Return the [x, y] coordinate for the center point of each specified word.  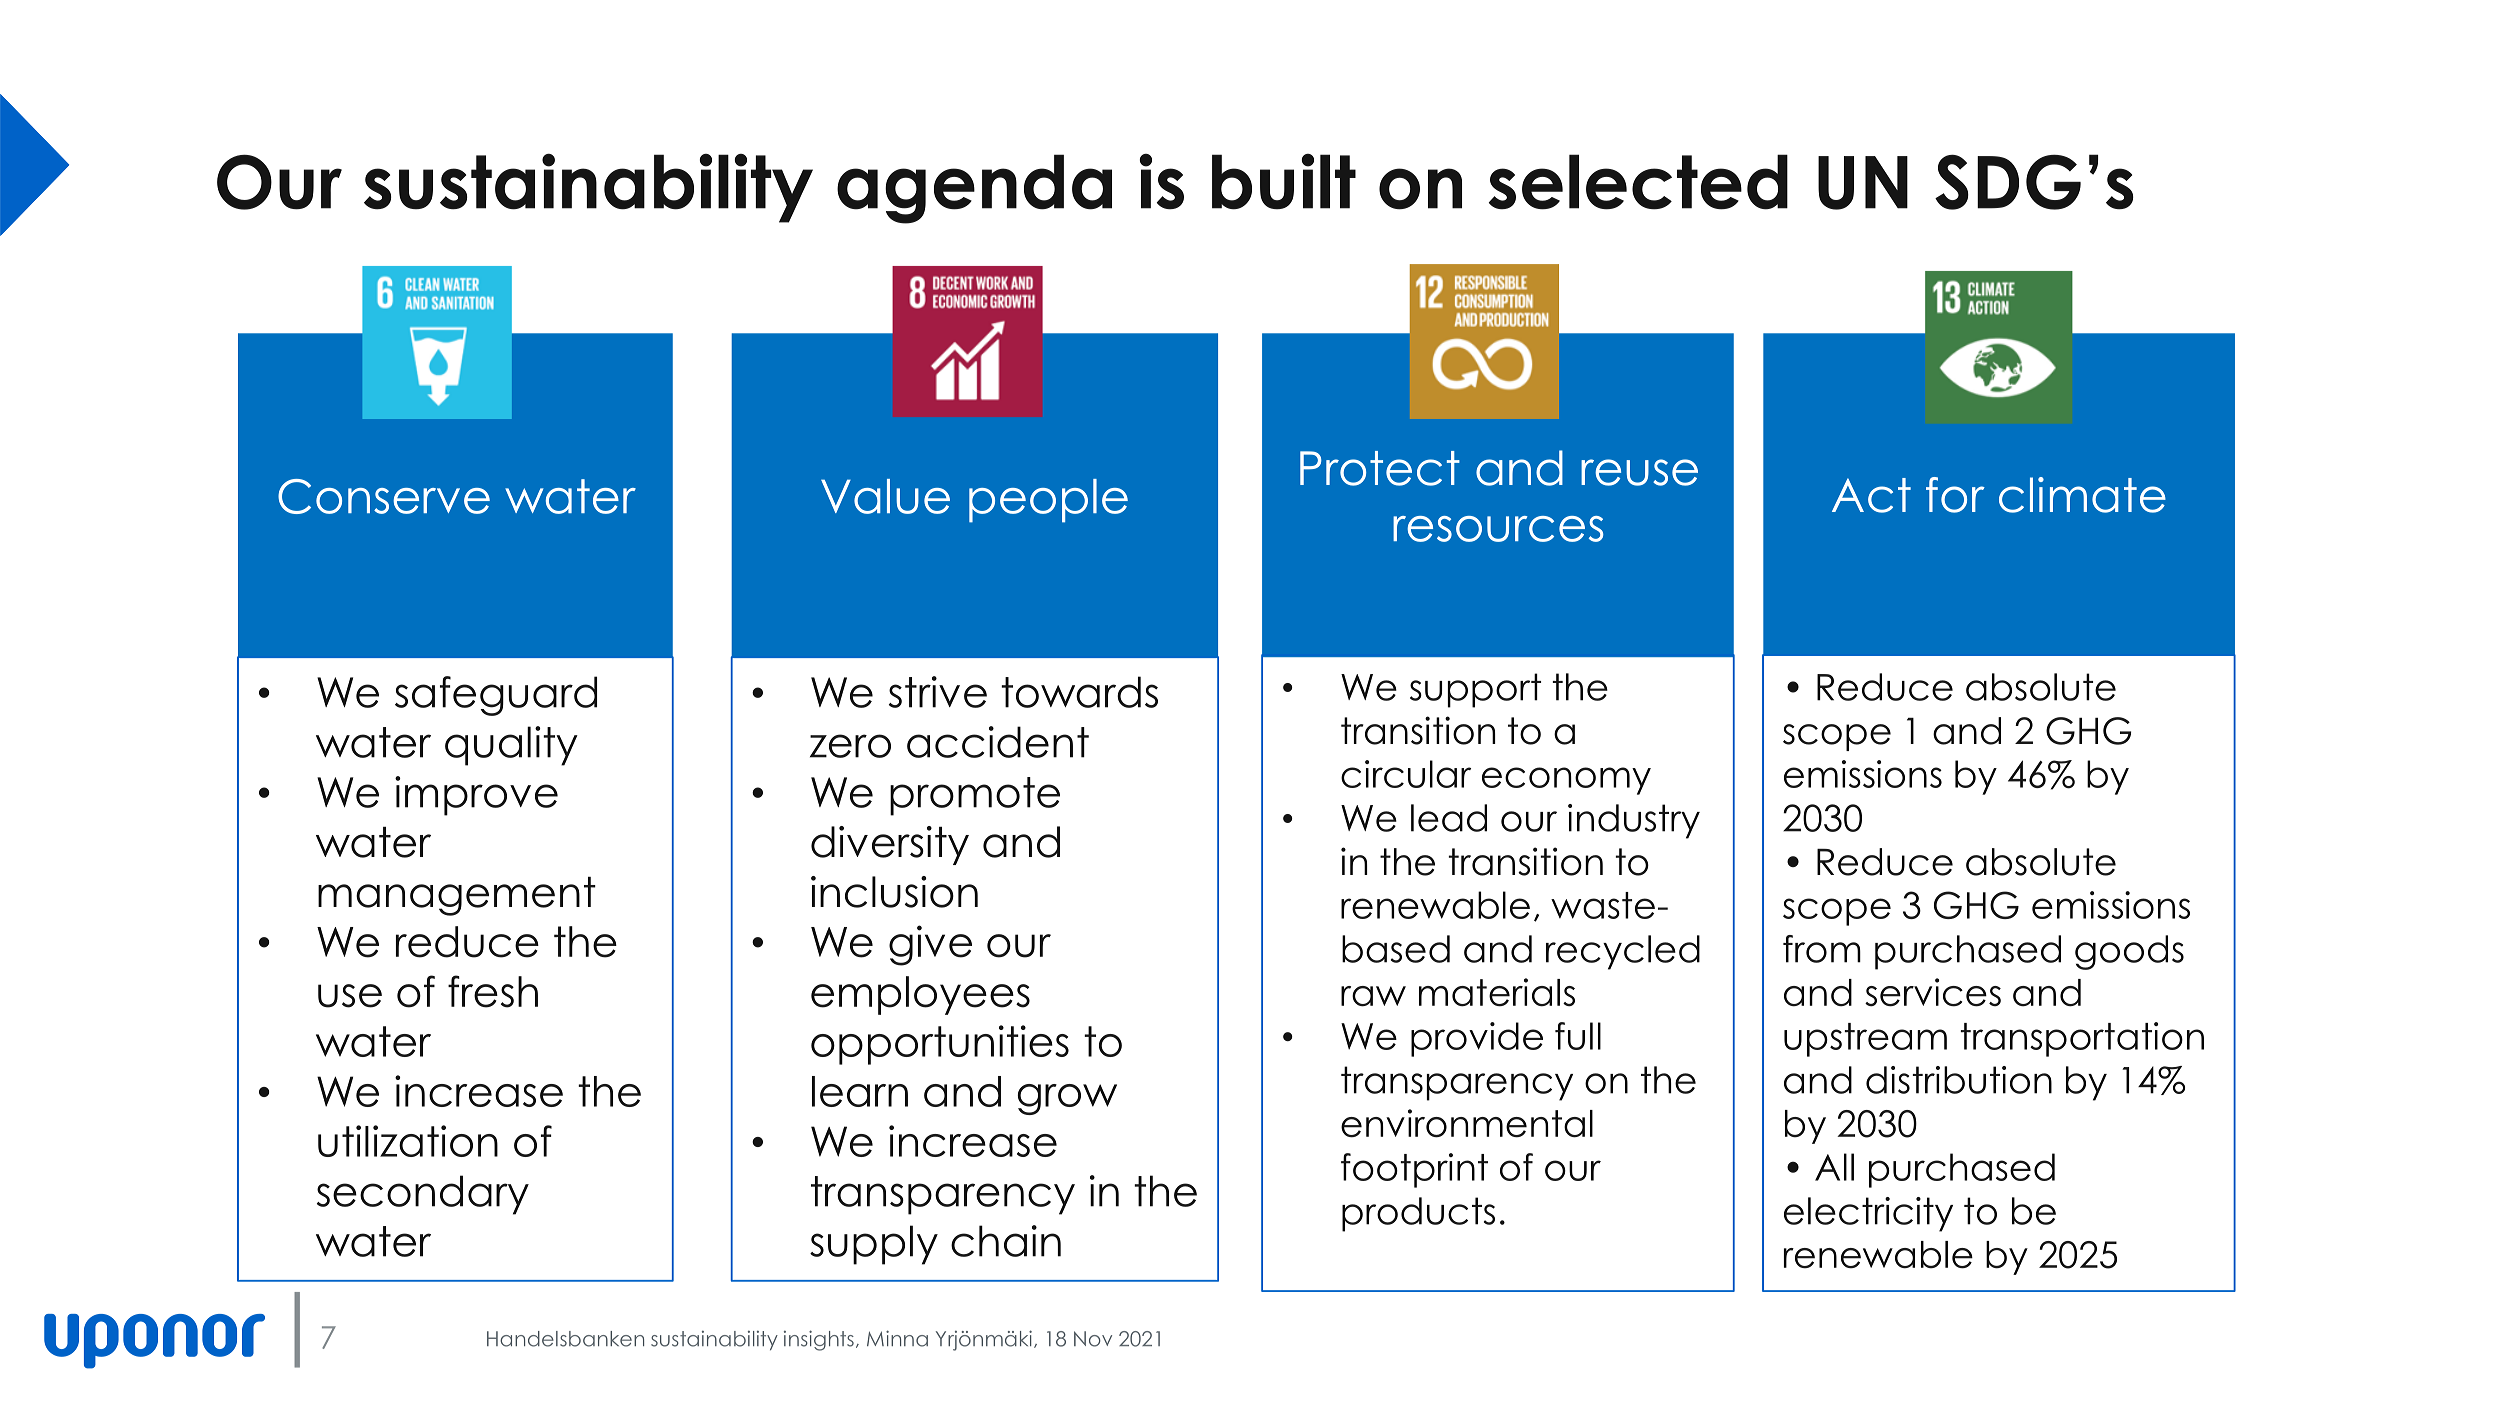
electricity [1868, 1214]
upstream [1865, 1040]
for [1955, 495]
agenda [974, 189]
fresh [493, 991]
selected [1638, 182]
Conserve [384, 496]
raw [1373, 996]
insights [819, 1340]
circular [1406, 774]
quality [511, 746]
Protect [1380, 468]
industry [1634, 821]
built [1284, 182]
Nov [1093, 1339]
